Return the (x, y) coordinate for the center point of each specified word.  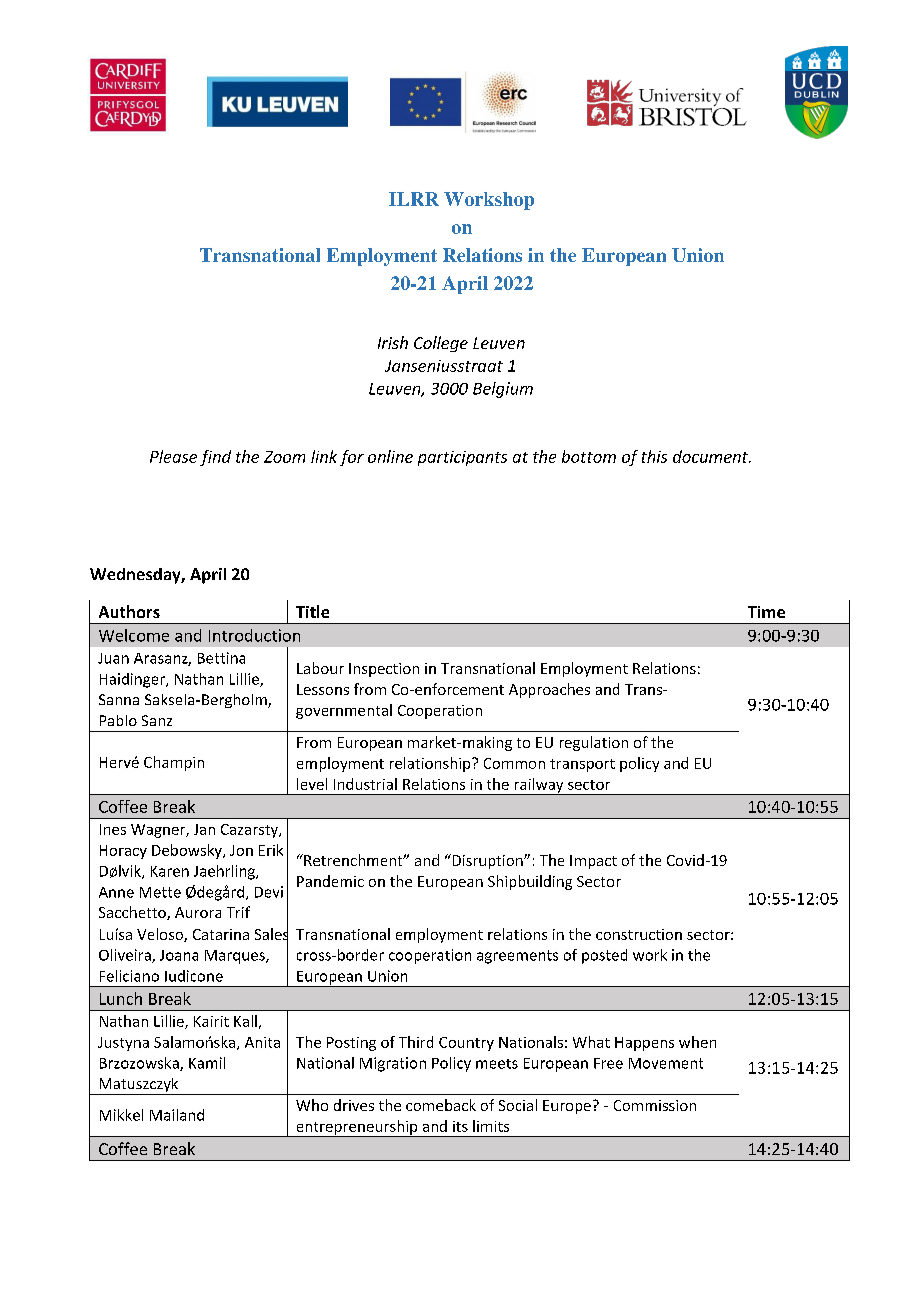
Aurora (198, 912)
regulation (594, 743)
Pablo (118, 720)
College (441, 344)
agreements (517, 957)
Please (173, 456)
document (712, 456)
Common (514, 763)
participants (462, 458)
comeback (441, 1105)
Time (766, 612)
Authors (129, 611)
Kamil (207, 1063)
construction (639, 934)
